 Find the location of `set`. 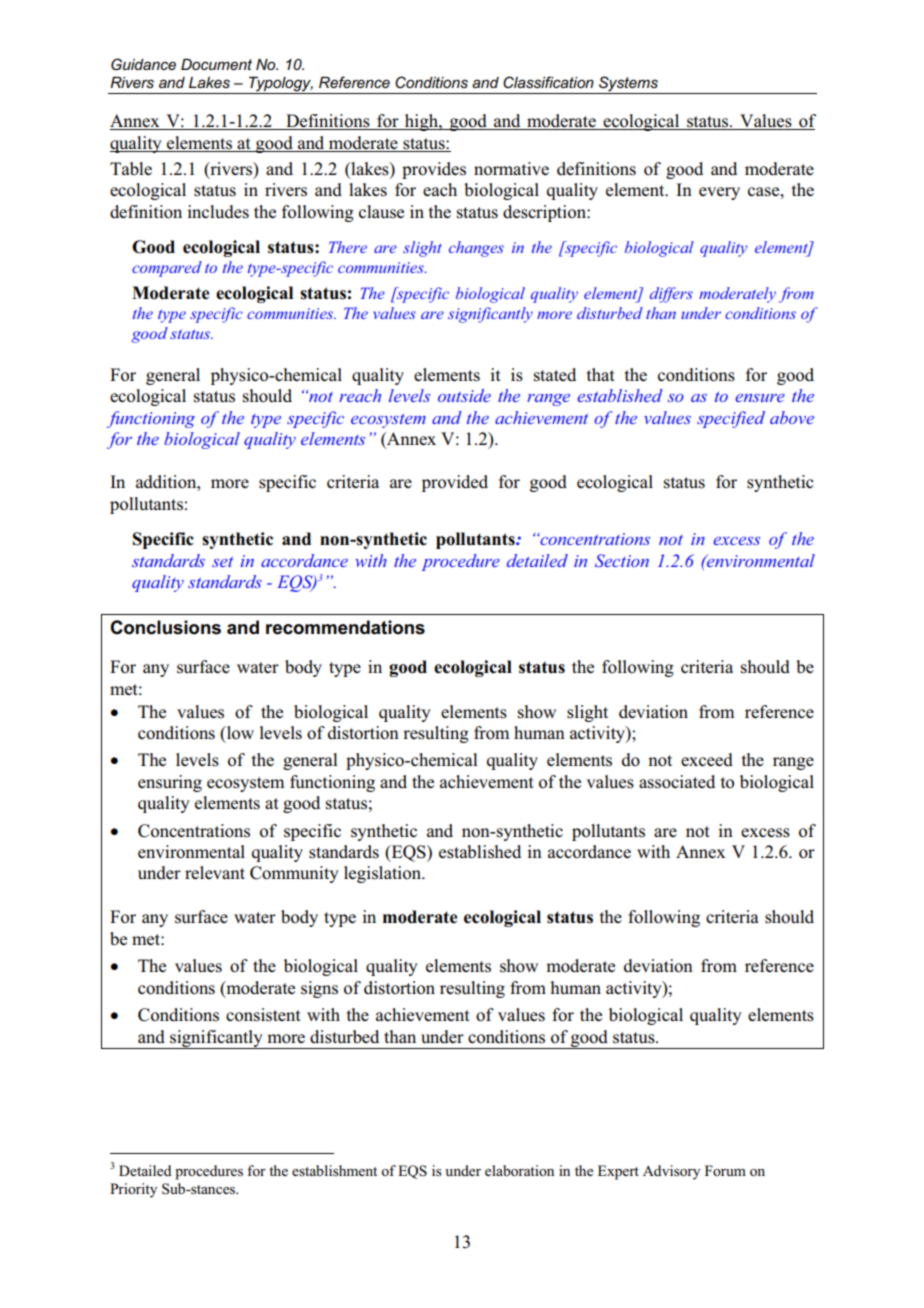

set is located at coordinates (222, 562).
